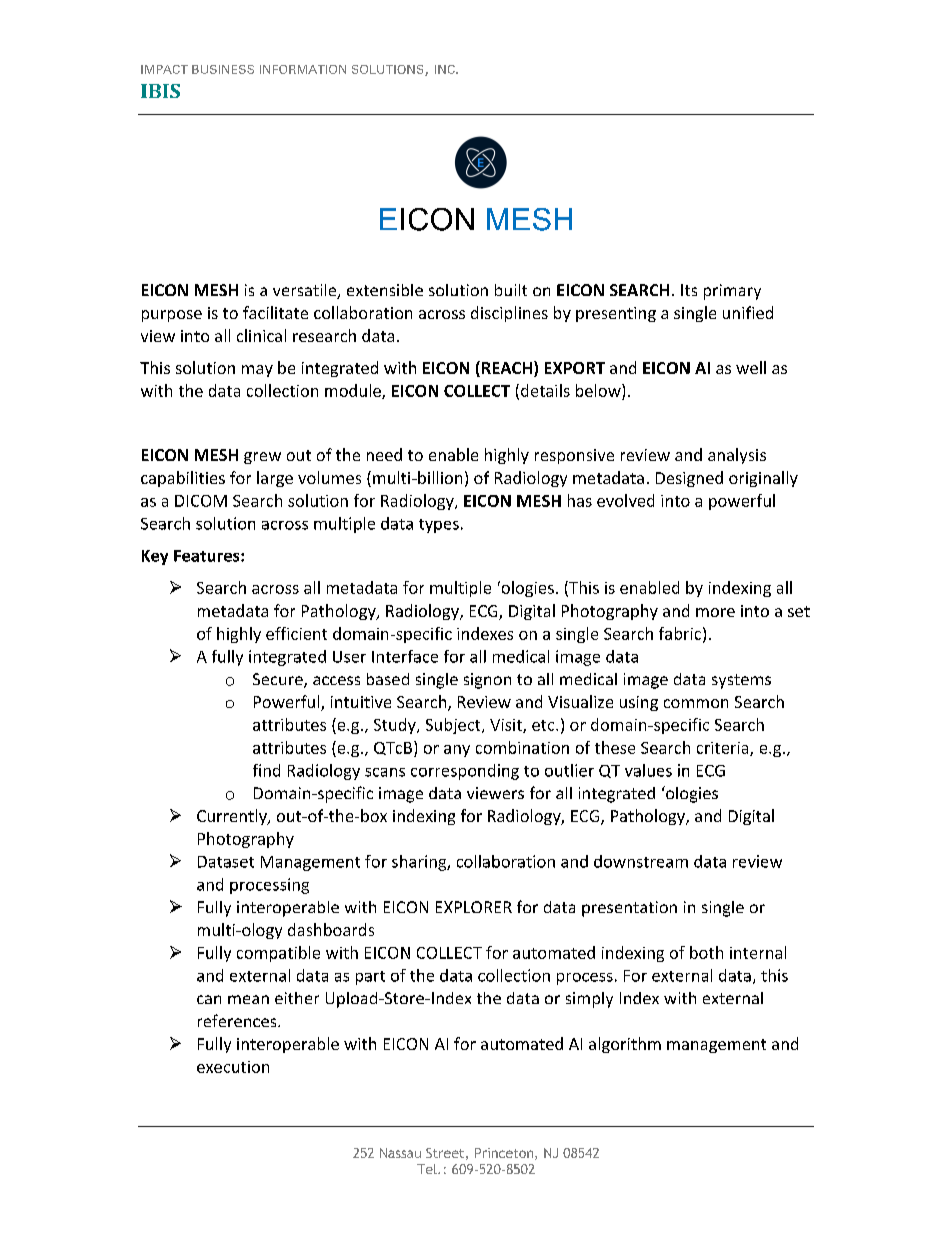  I want to click on EXPLORER, so click(474, 907).
